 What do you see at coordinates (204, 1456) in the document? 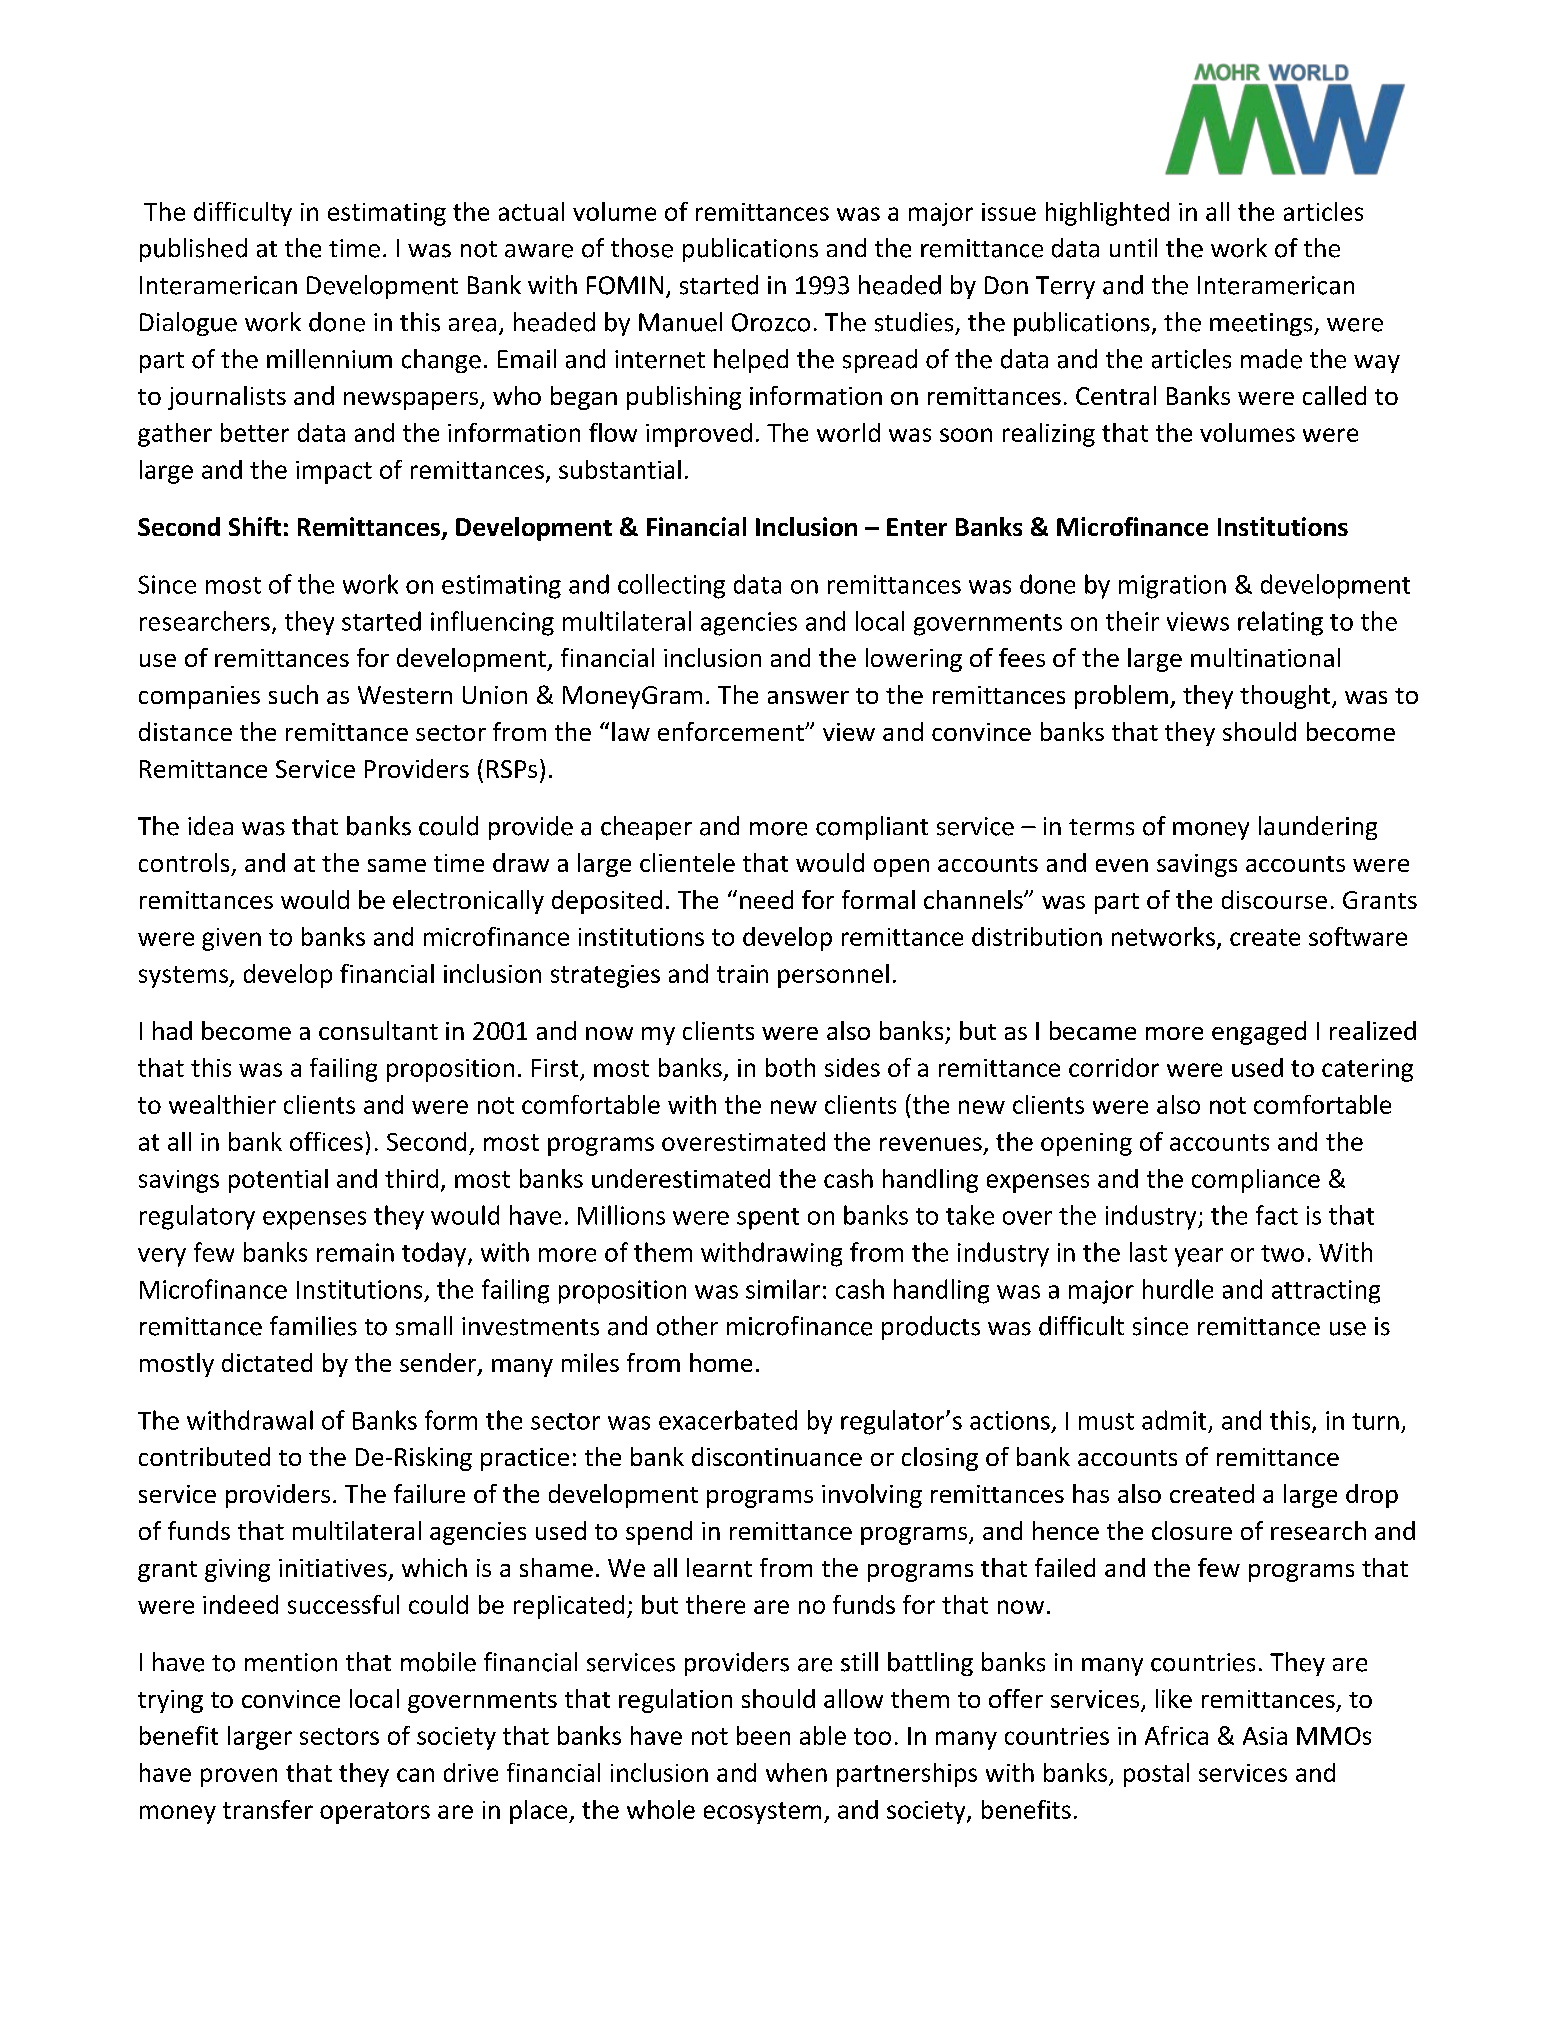
I see `contributed` at bounding box center [204, 1456].
